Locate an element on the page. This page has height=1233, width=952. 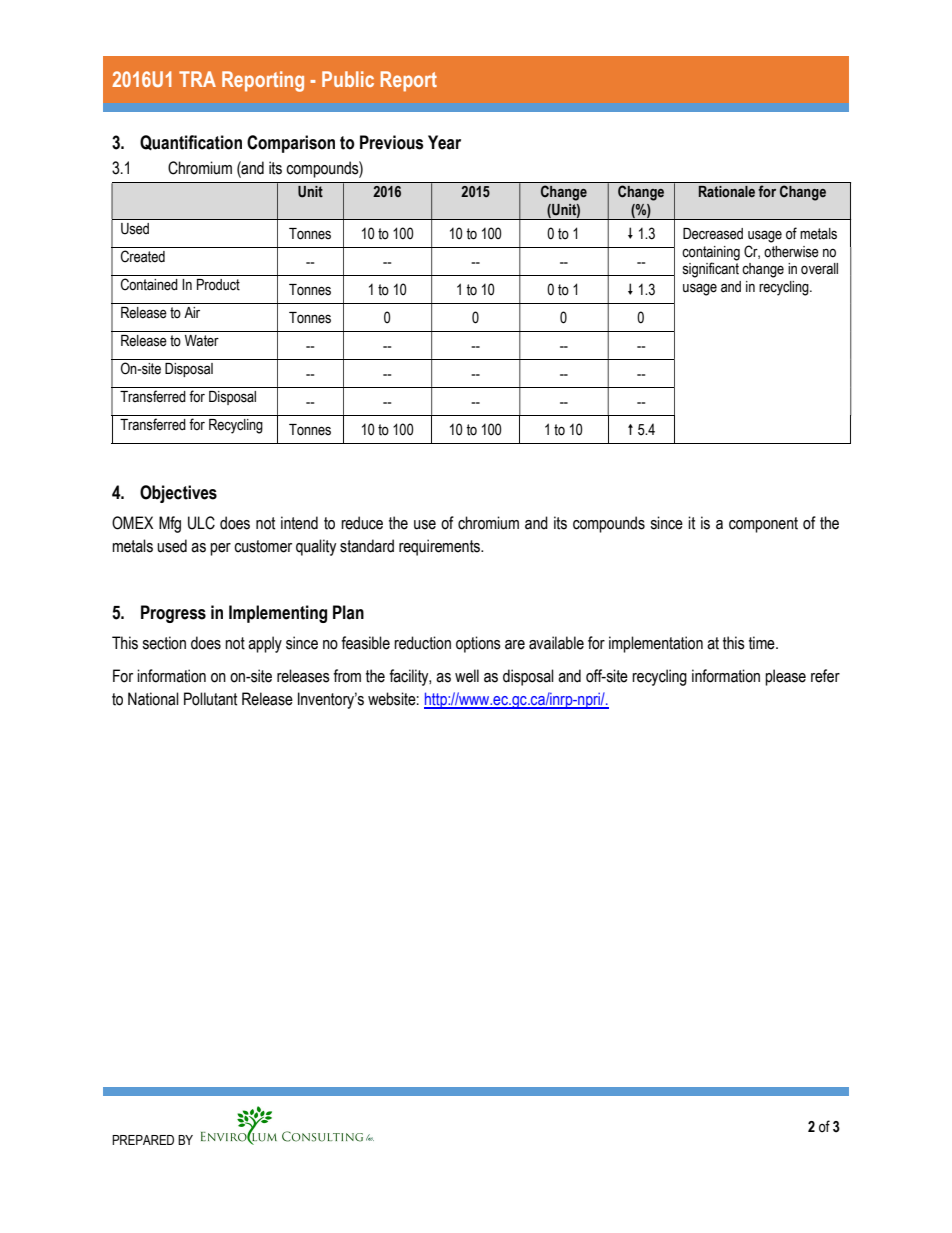
PREPARED is located at coordinates (143, 1140).
